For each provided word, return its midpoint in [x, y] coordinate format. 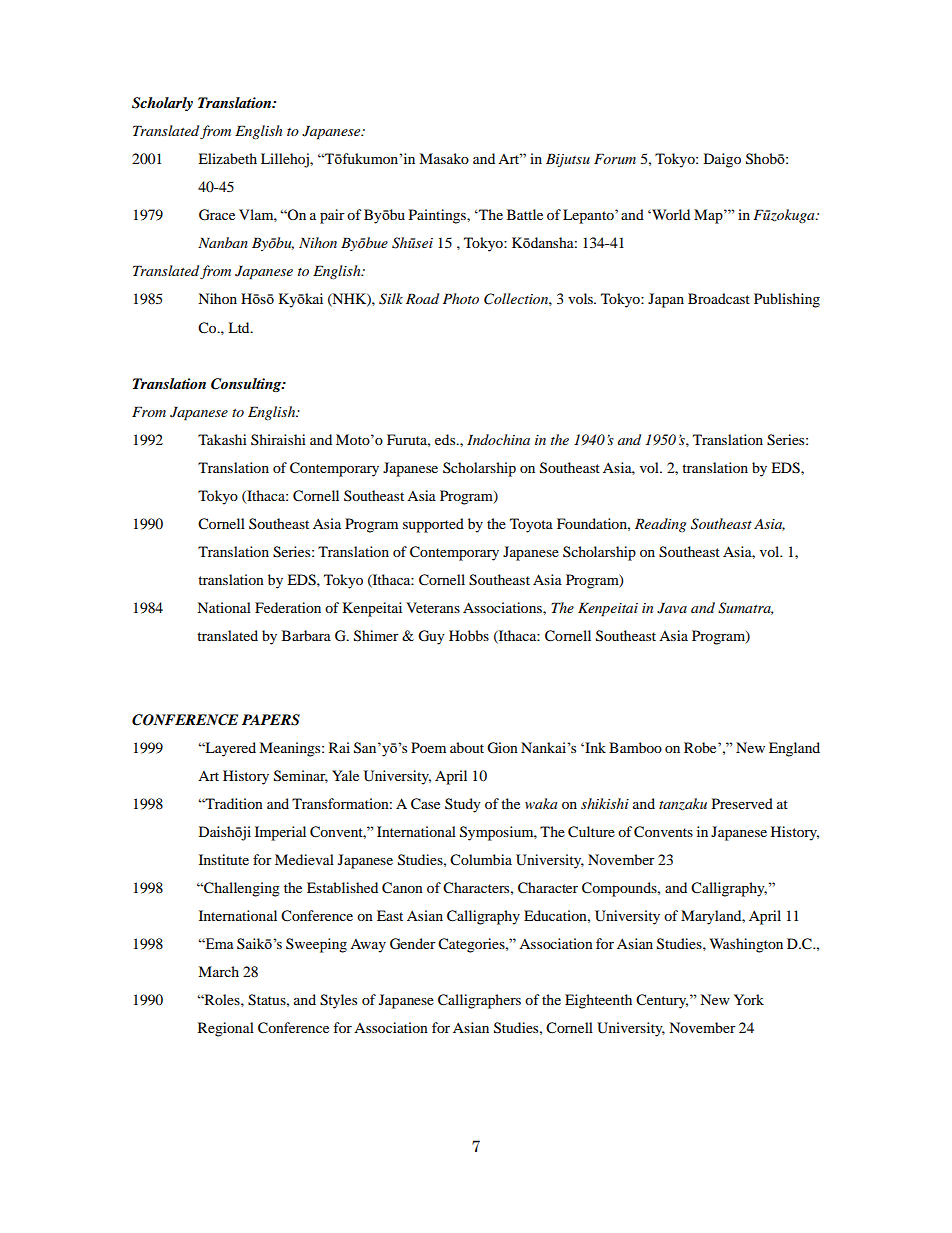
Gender [413, 944]
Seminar [301, 776]
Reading [660, 525]
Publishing [787, 300]
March [218, 971]
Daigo [722, 160]
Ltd [240, 327]
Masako [444, 158]
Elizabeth [227, 158]
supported [433, 525]
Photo [461, 298]
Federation [288, 607]
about [467, 747]
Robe [701, 747]
